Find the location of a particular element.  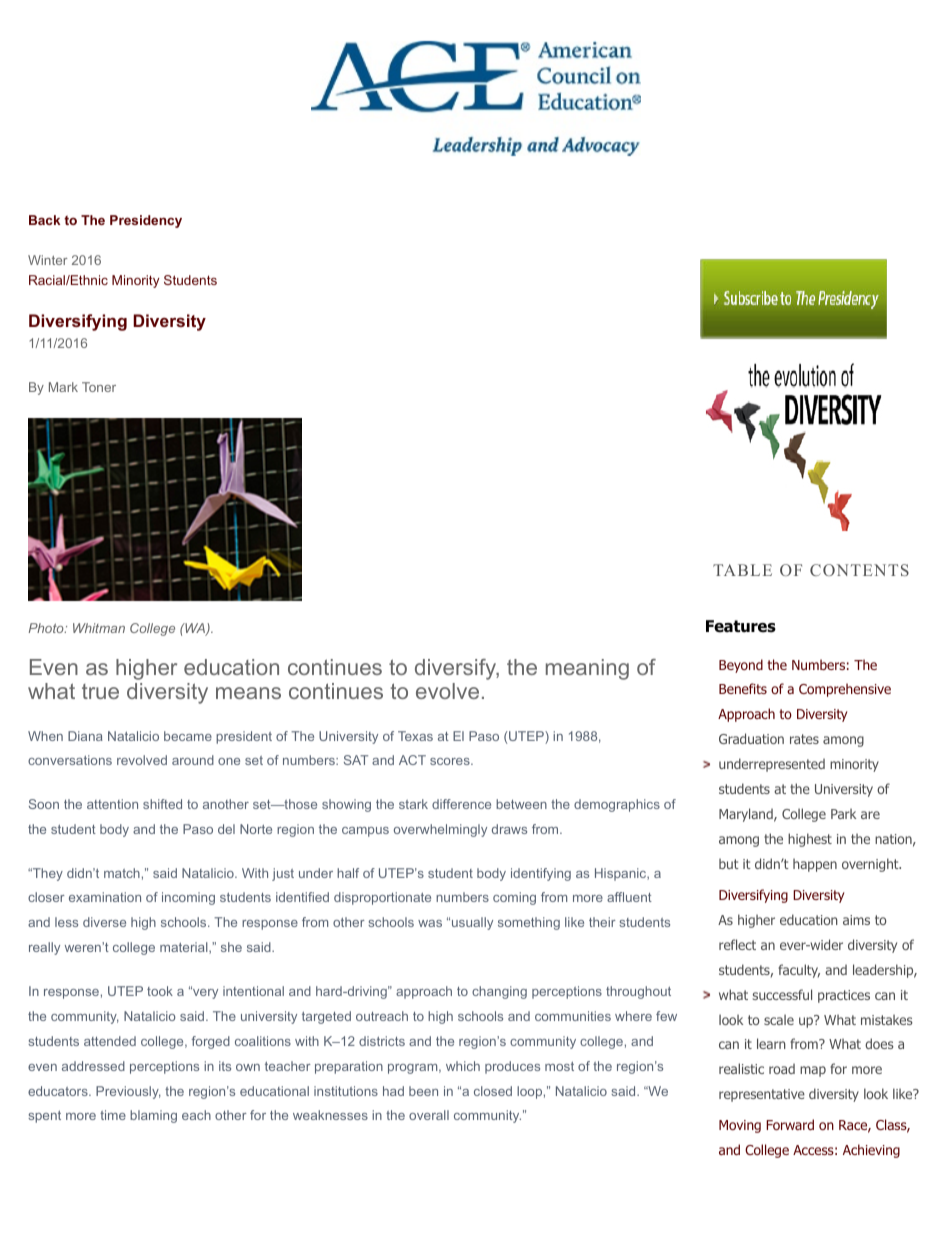

overall is located at coordinates (429, 1115).
